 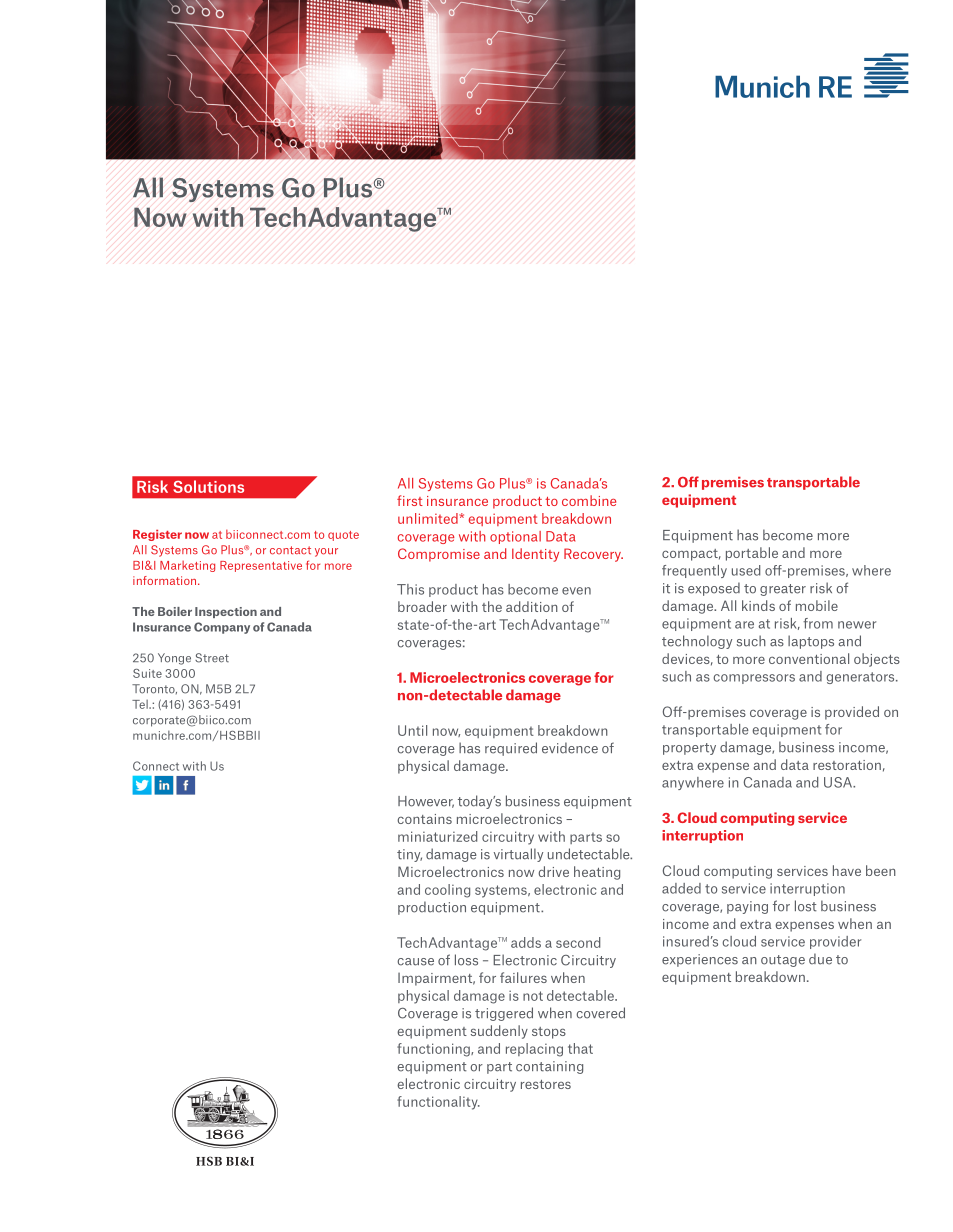 I want to click on functionality, so click(x=438, y=1103).
